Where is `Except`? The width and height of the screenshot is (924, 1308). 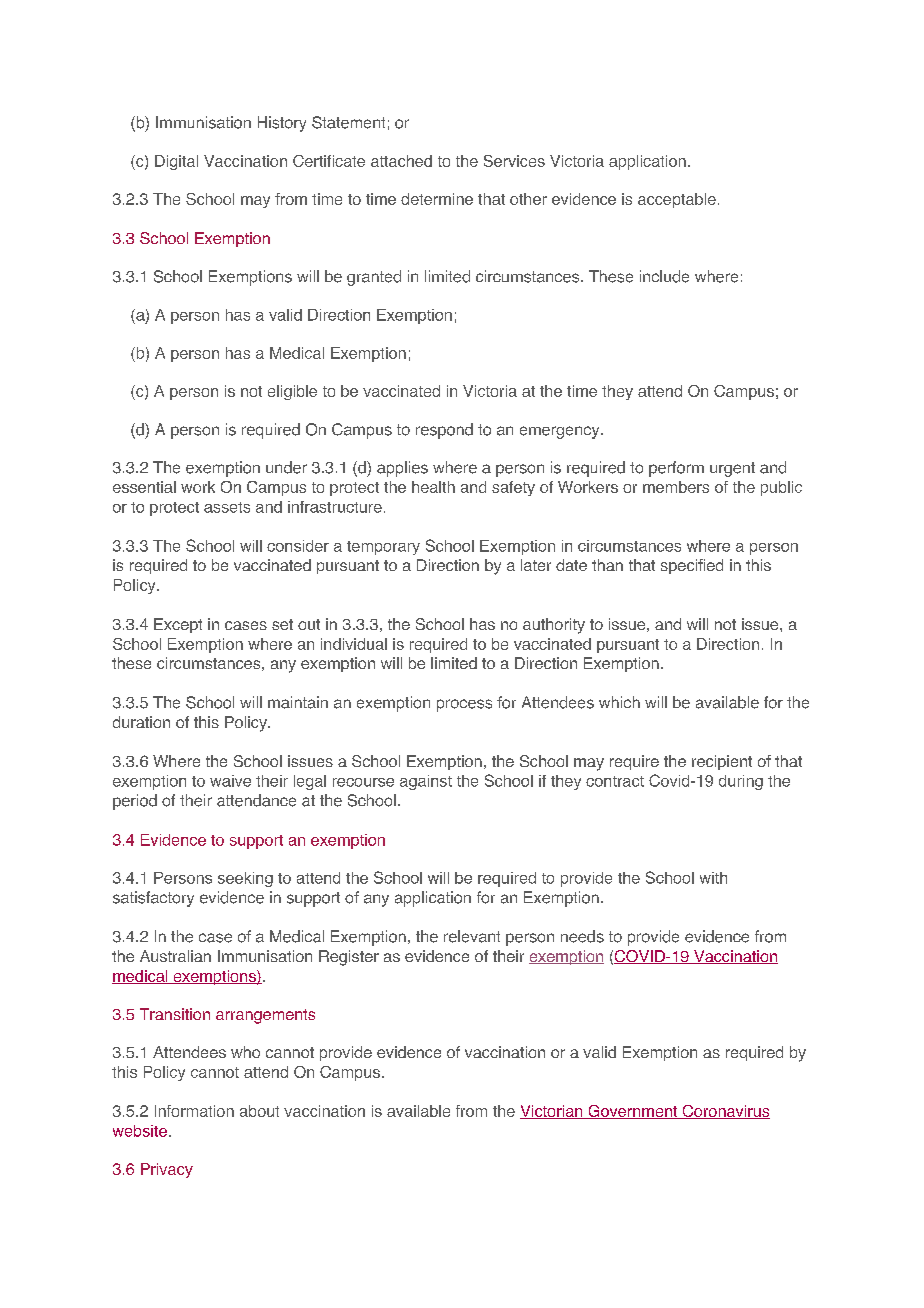
Except is located at coordinates (178, 625).
